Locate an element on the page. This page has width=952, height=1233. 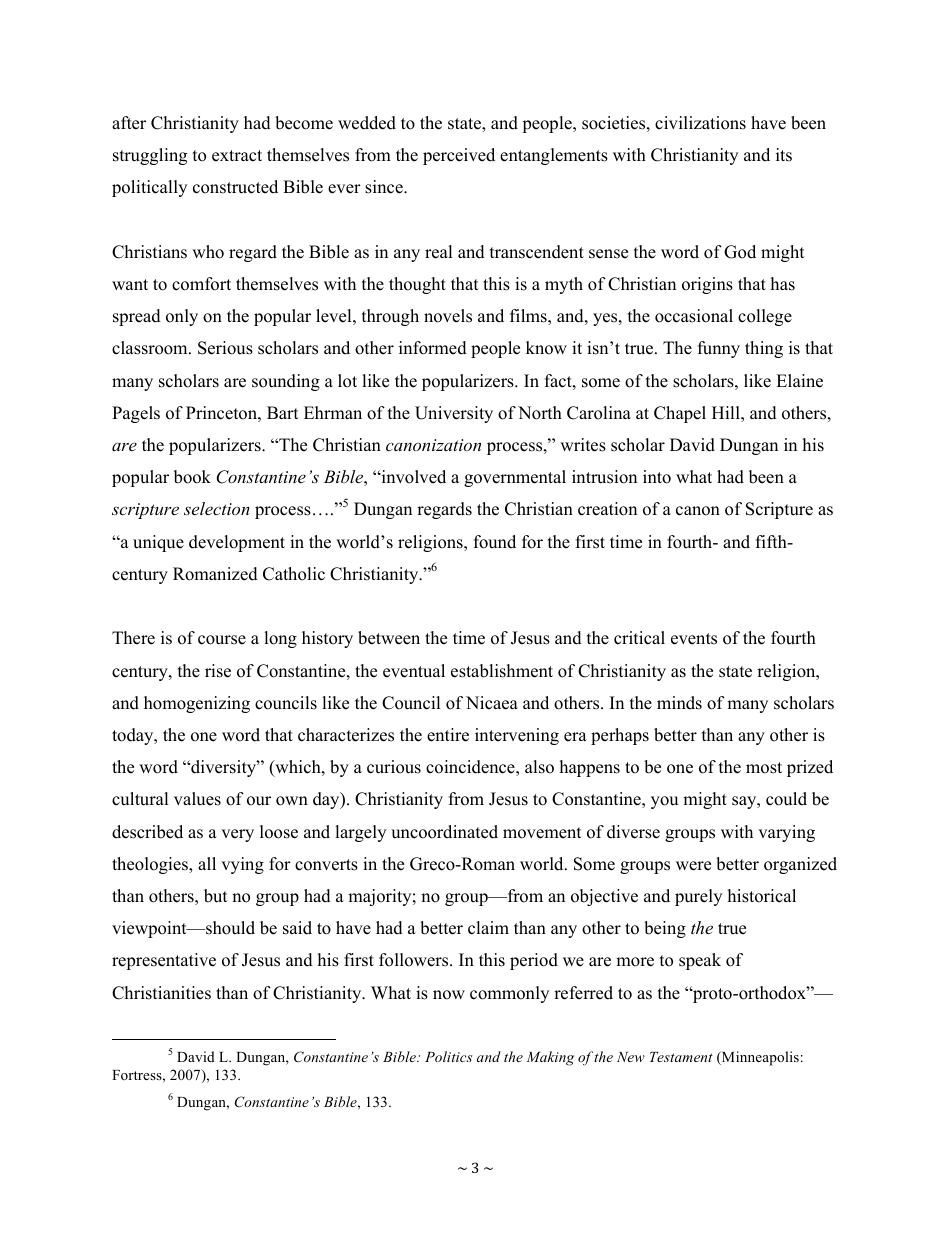
Testament is located at coordinates (681, 1057).
